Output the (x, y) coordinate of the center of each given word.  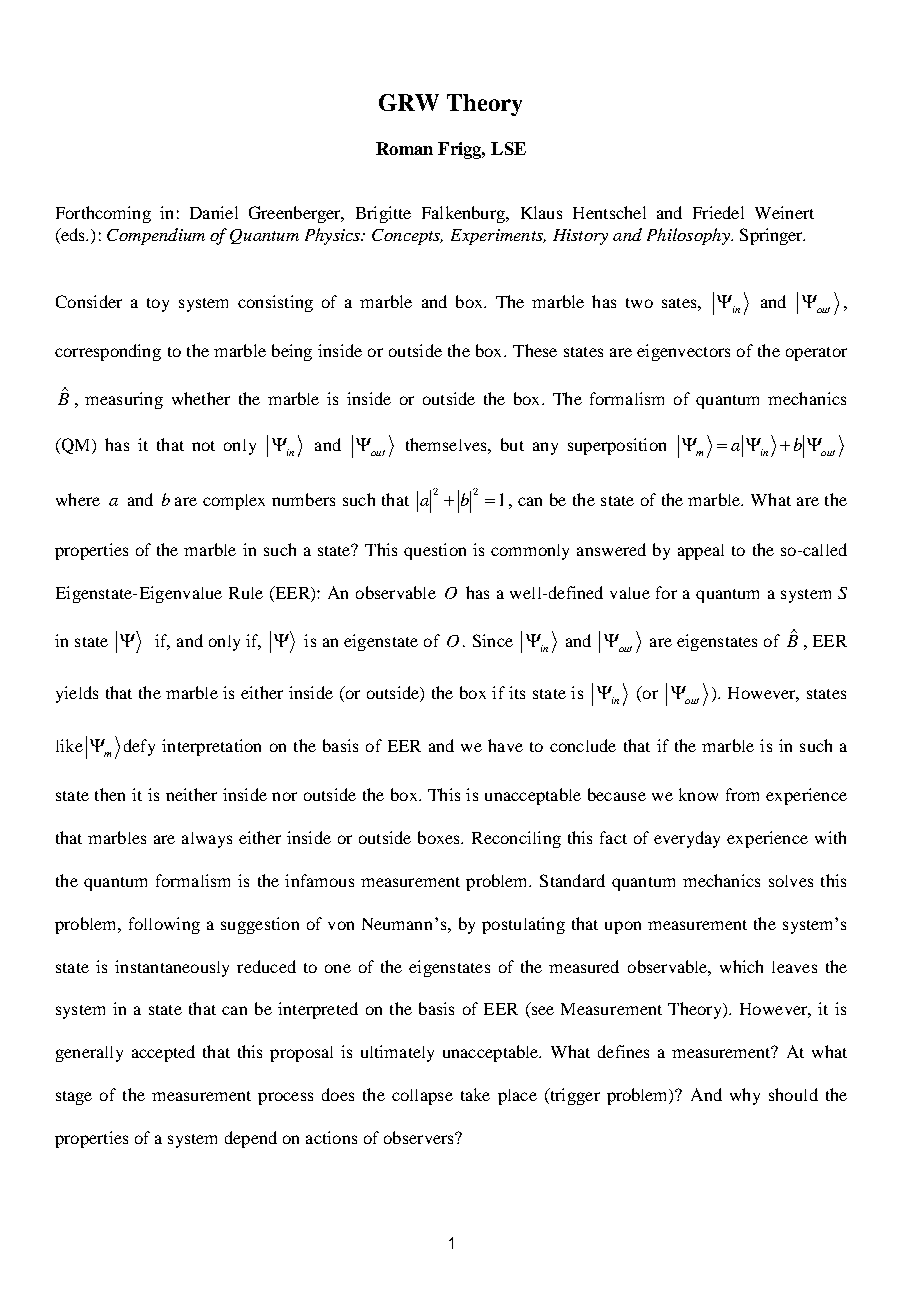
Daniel (214, 212)
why (745, 1096)
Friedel (718, 212)
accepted (163, 1053)
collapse (422, 1097)
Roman (404, 148)
